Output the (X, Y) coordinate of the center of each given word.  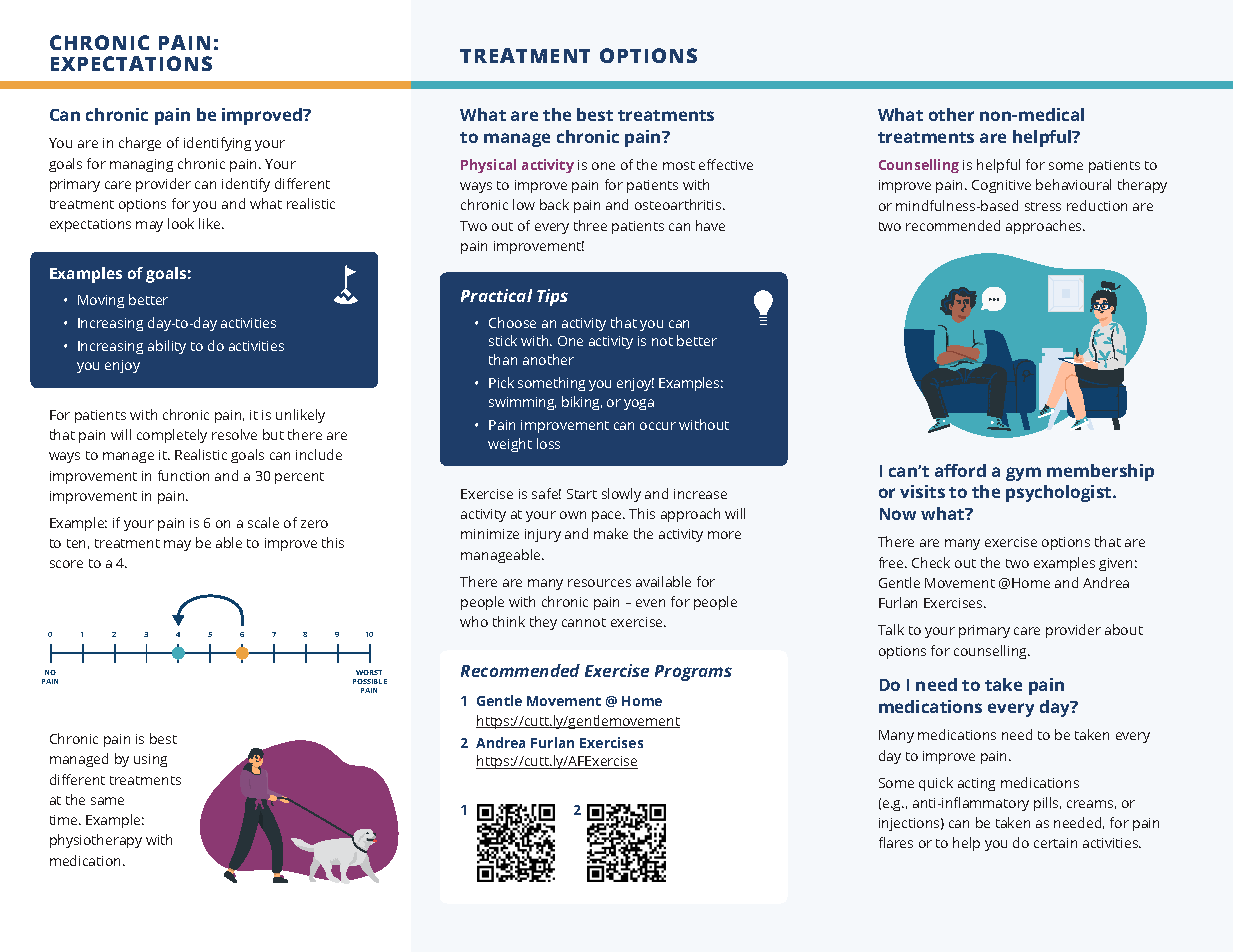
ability (167, 347)
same (107, 801)
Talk (891, 629)
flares (896, 842)
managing (141, 165)
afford (960, 470)
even (650, 603)
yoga (639, 404)
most (679, 165)
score (66, 564)
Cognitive (1001, 186)
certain (1055, 843)
